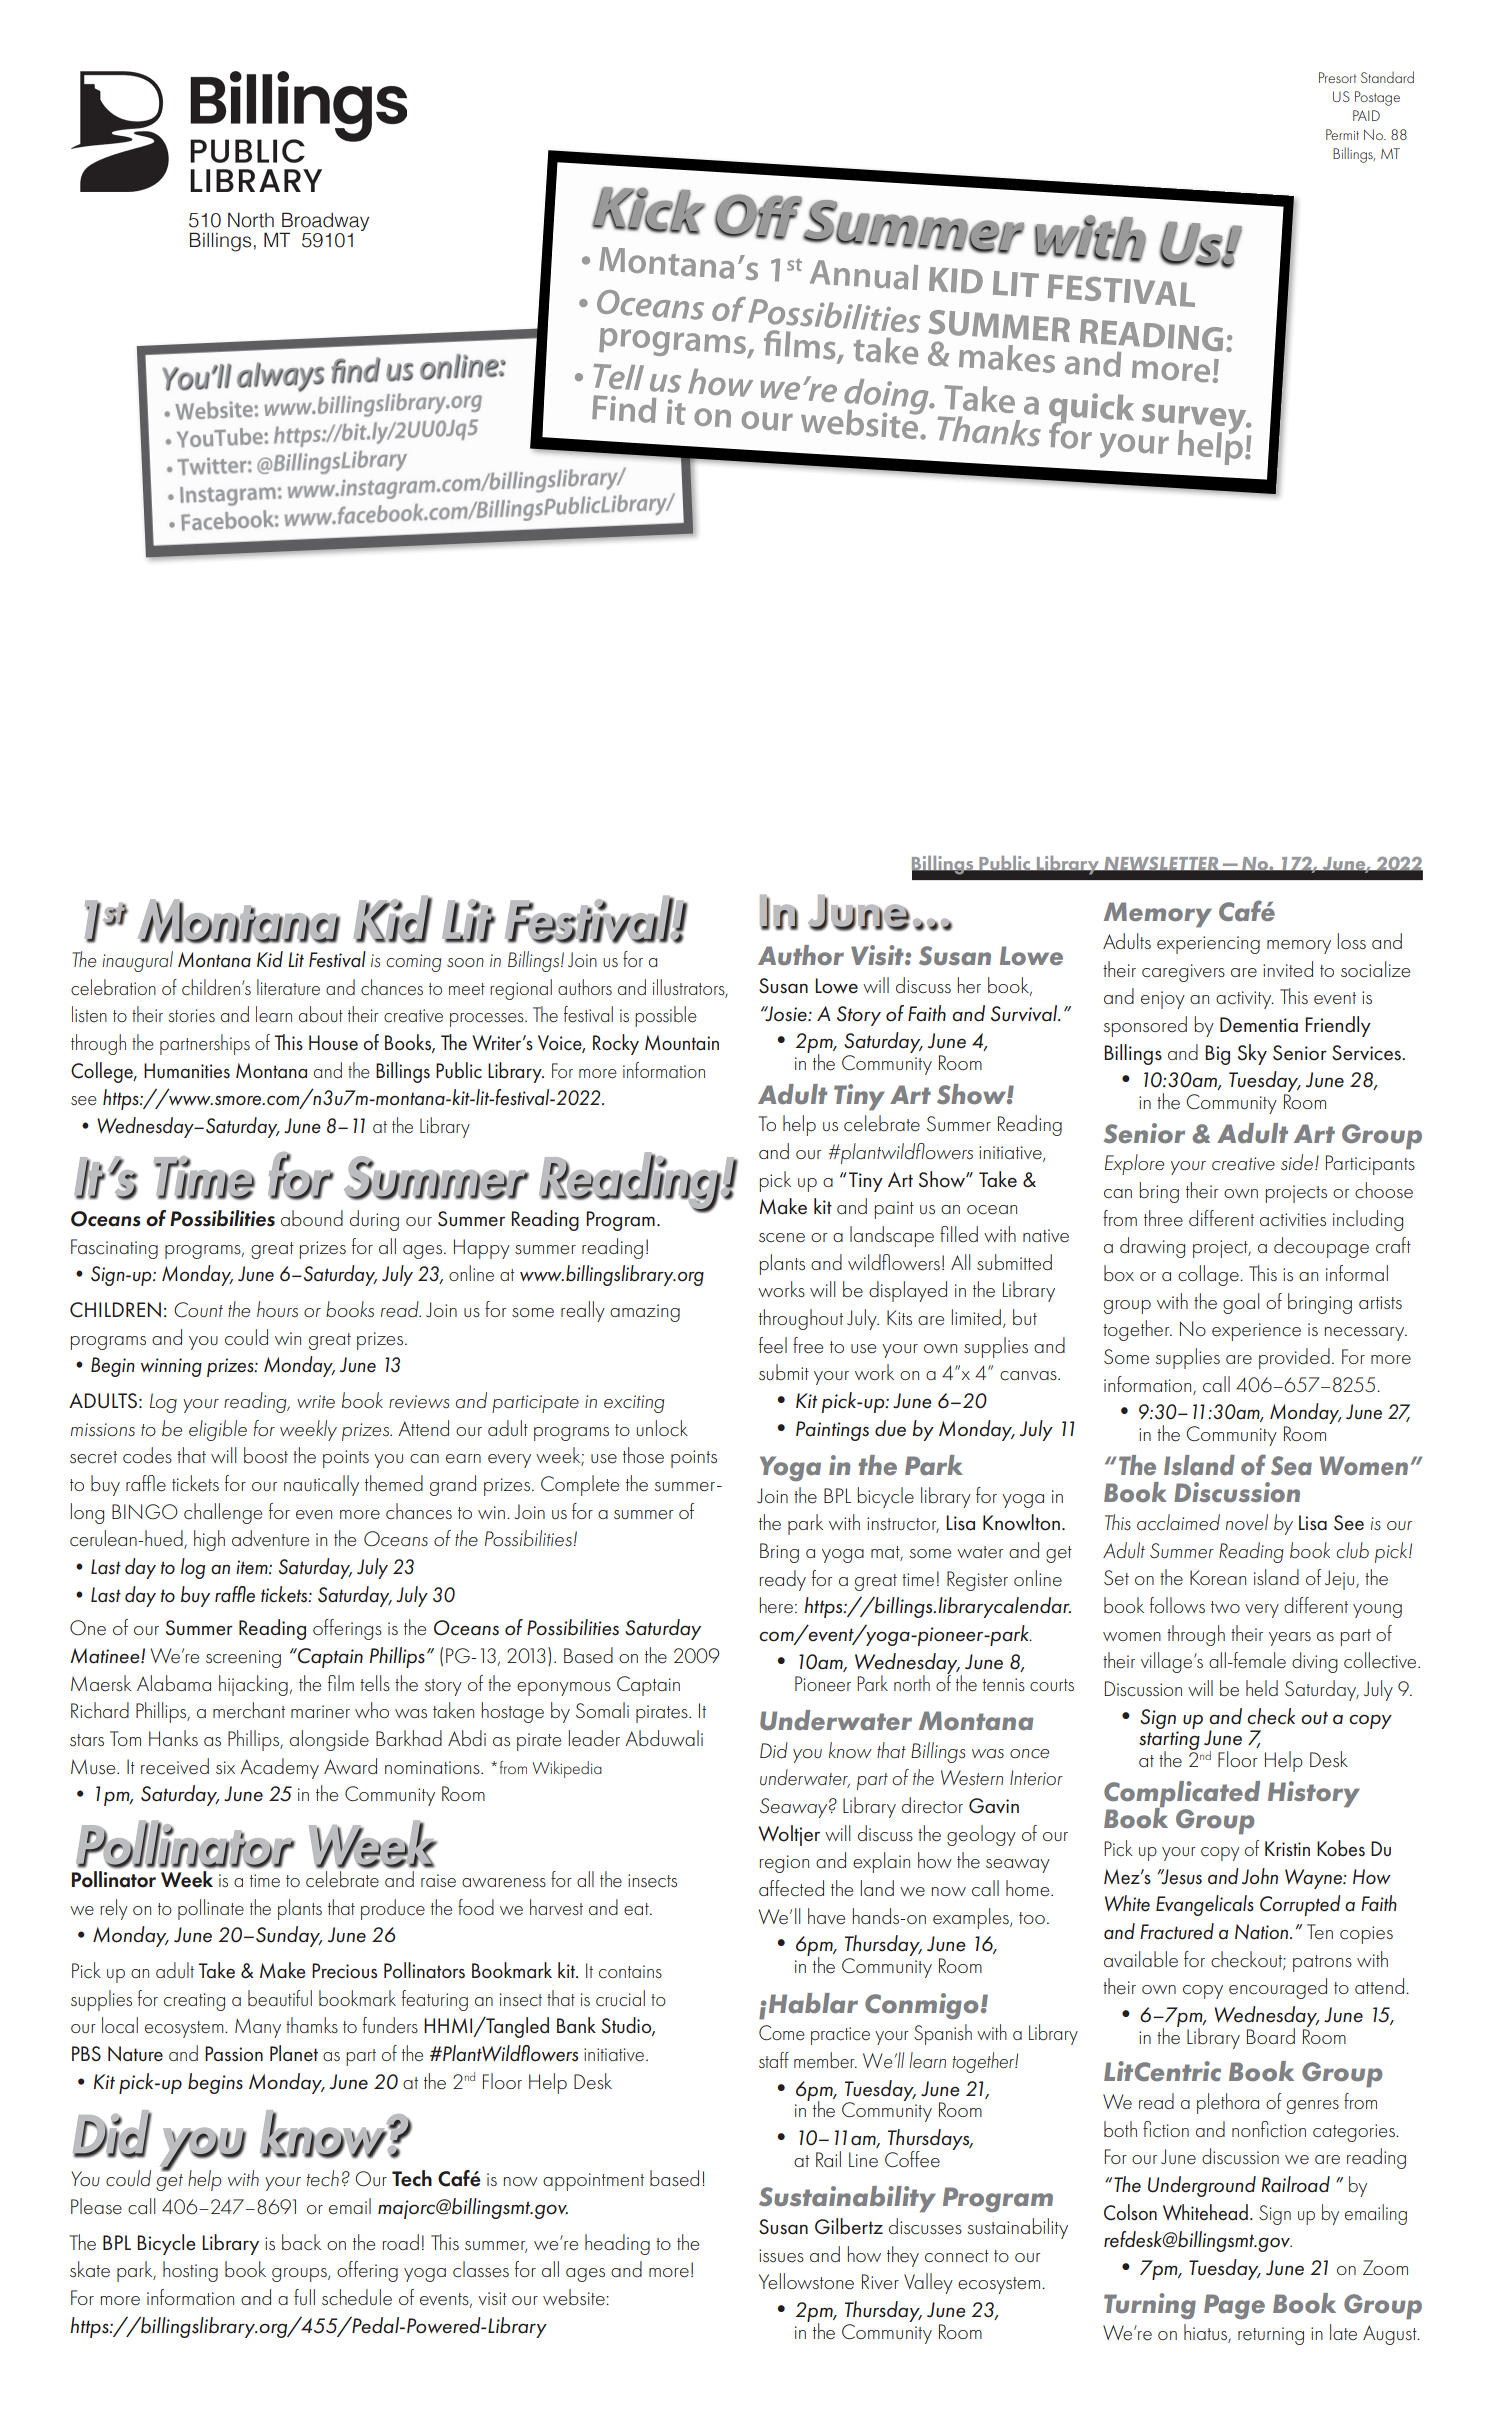  Describe the element at coordinates (782, 1238) in the page. I see `scene` at that location.
